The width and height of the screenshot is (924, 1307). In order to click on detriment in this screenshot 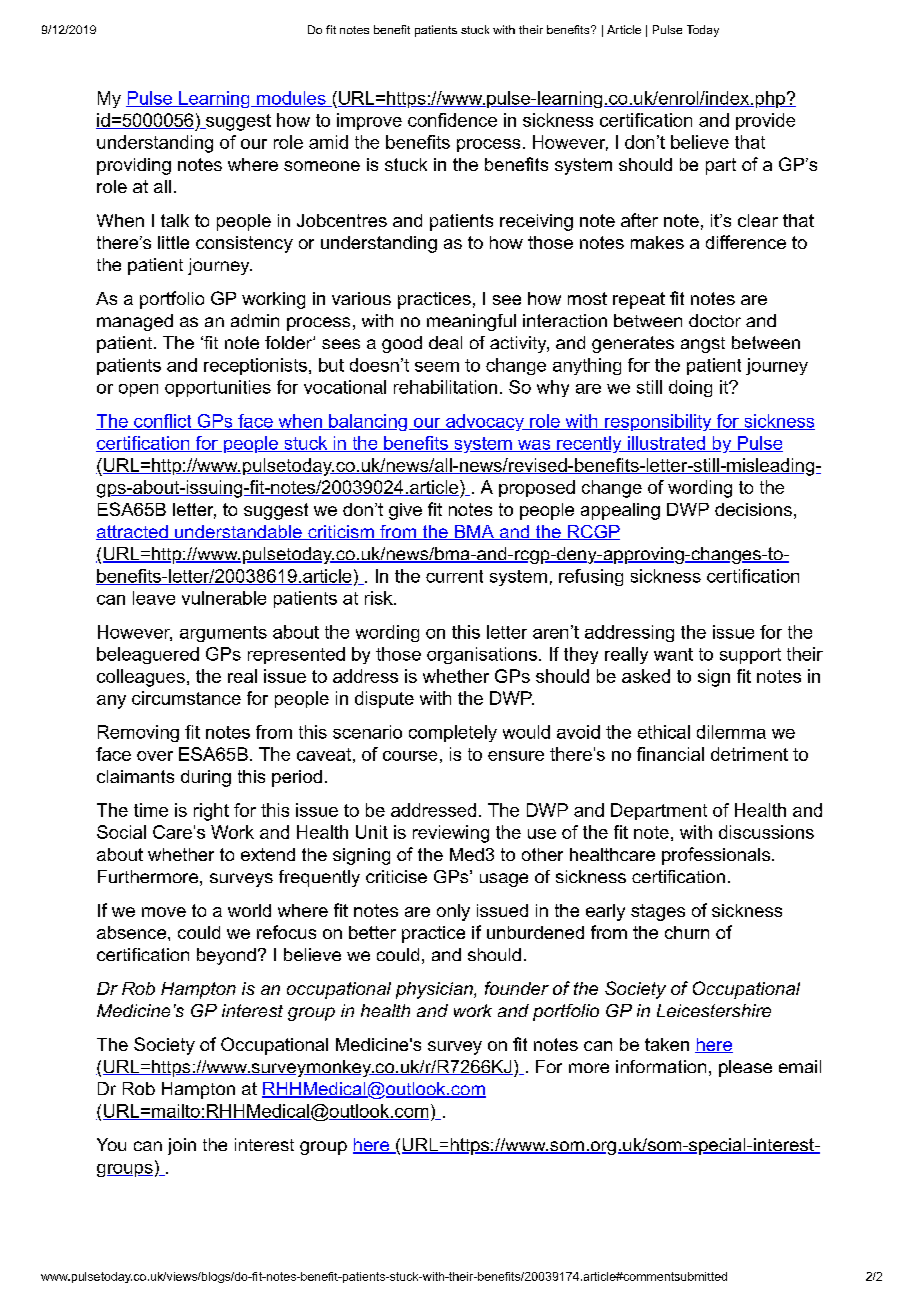, I will do `click(749, 754)`.
